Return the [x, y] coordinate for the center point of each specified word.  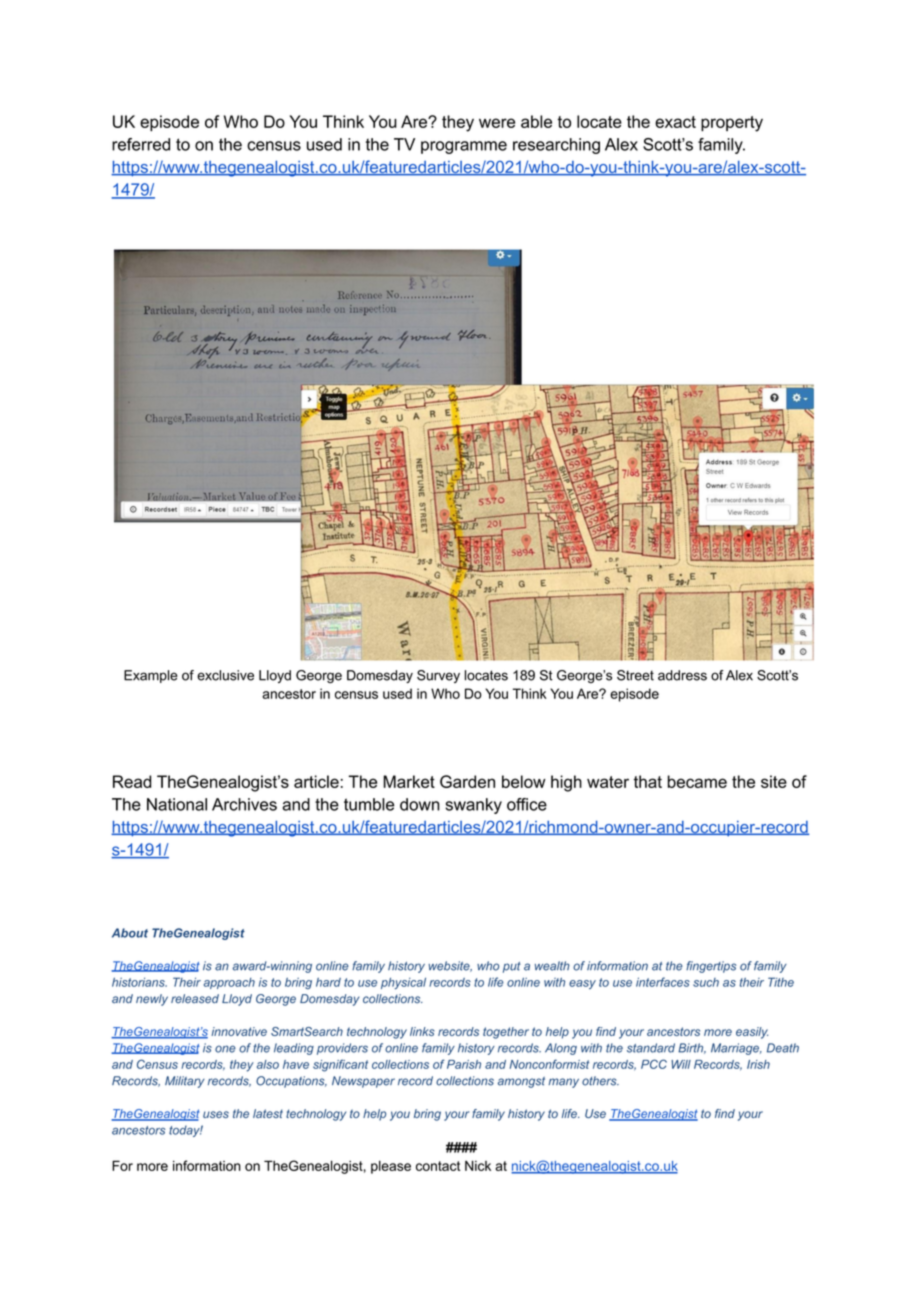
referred [141, 144]
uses [216, 1114]
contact [438, 1166]
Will [681, 1064]
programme [464, 147]
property [732, 124]
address [682, 675]
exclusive [225, 675]
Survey [438, 676]
